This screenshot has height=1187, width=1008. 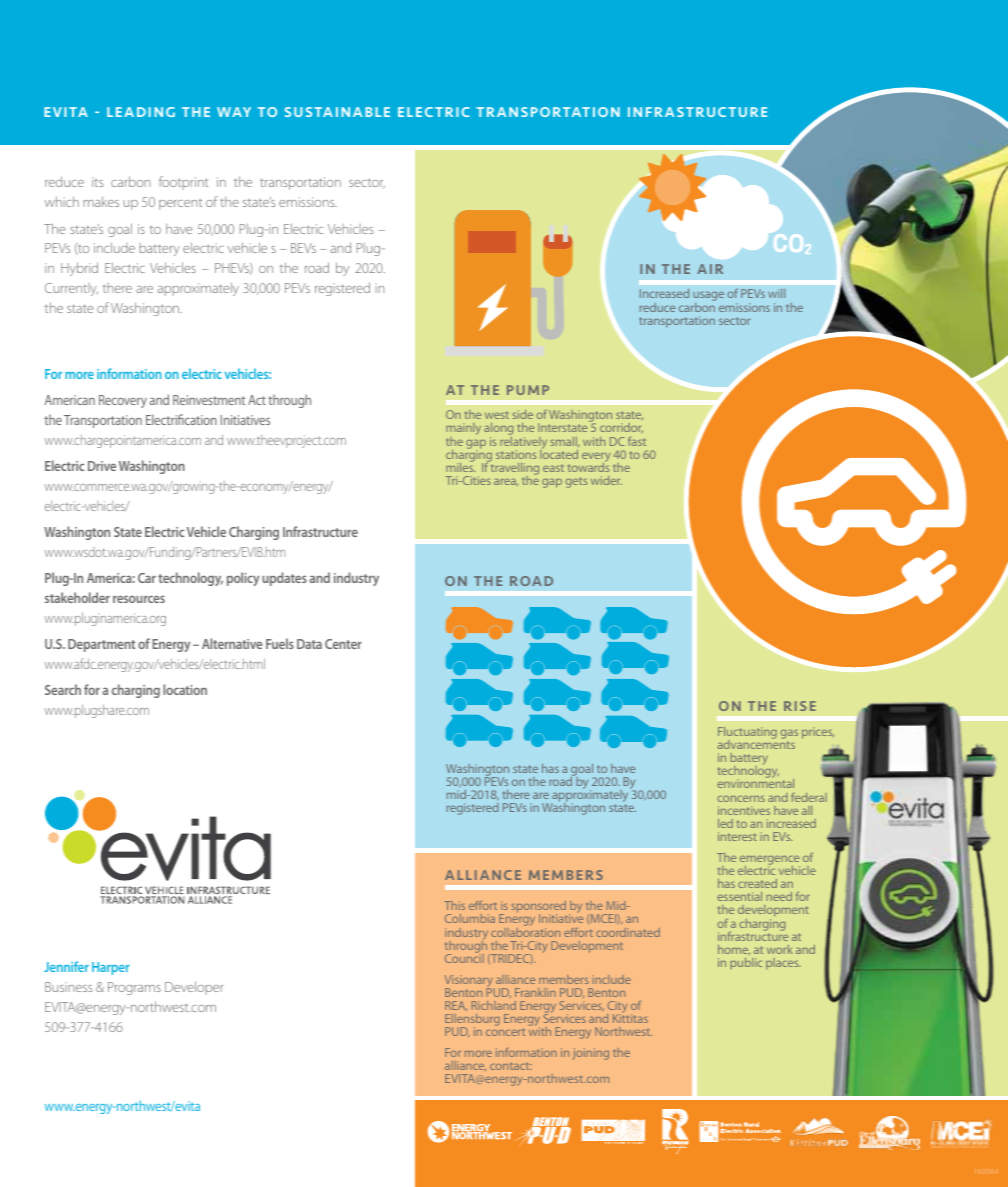 What do you see at coordinates (343, 644) in the screenshot?
I see `Center` at bounding box center [343, 644].
